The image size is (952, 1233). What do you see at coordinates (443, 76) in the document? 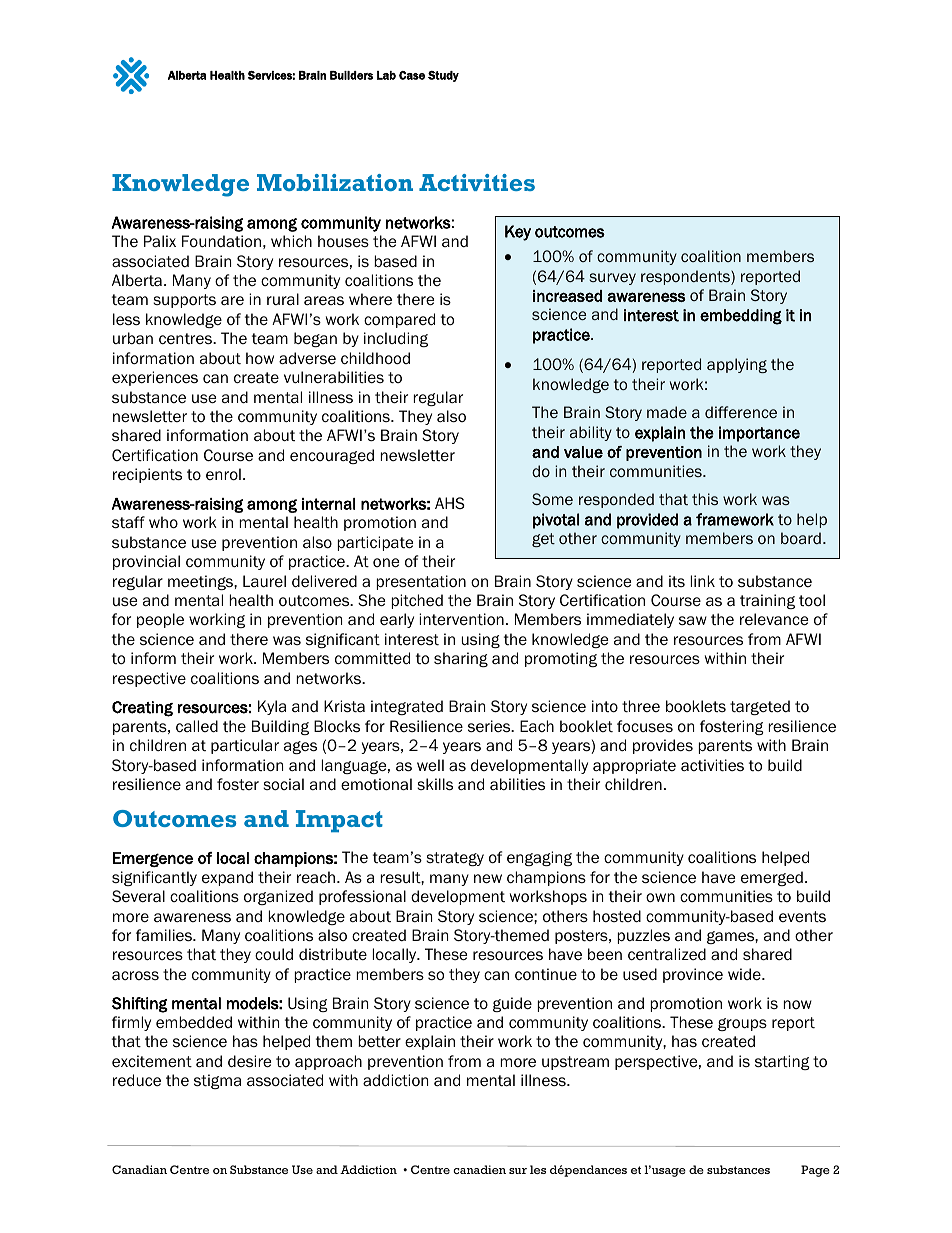
I see `Study` at bounding box center [443, 76].
